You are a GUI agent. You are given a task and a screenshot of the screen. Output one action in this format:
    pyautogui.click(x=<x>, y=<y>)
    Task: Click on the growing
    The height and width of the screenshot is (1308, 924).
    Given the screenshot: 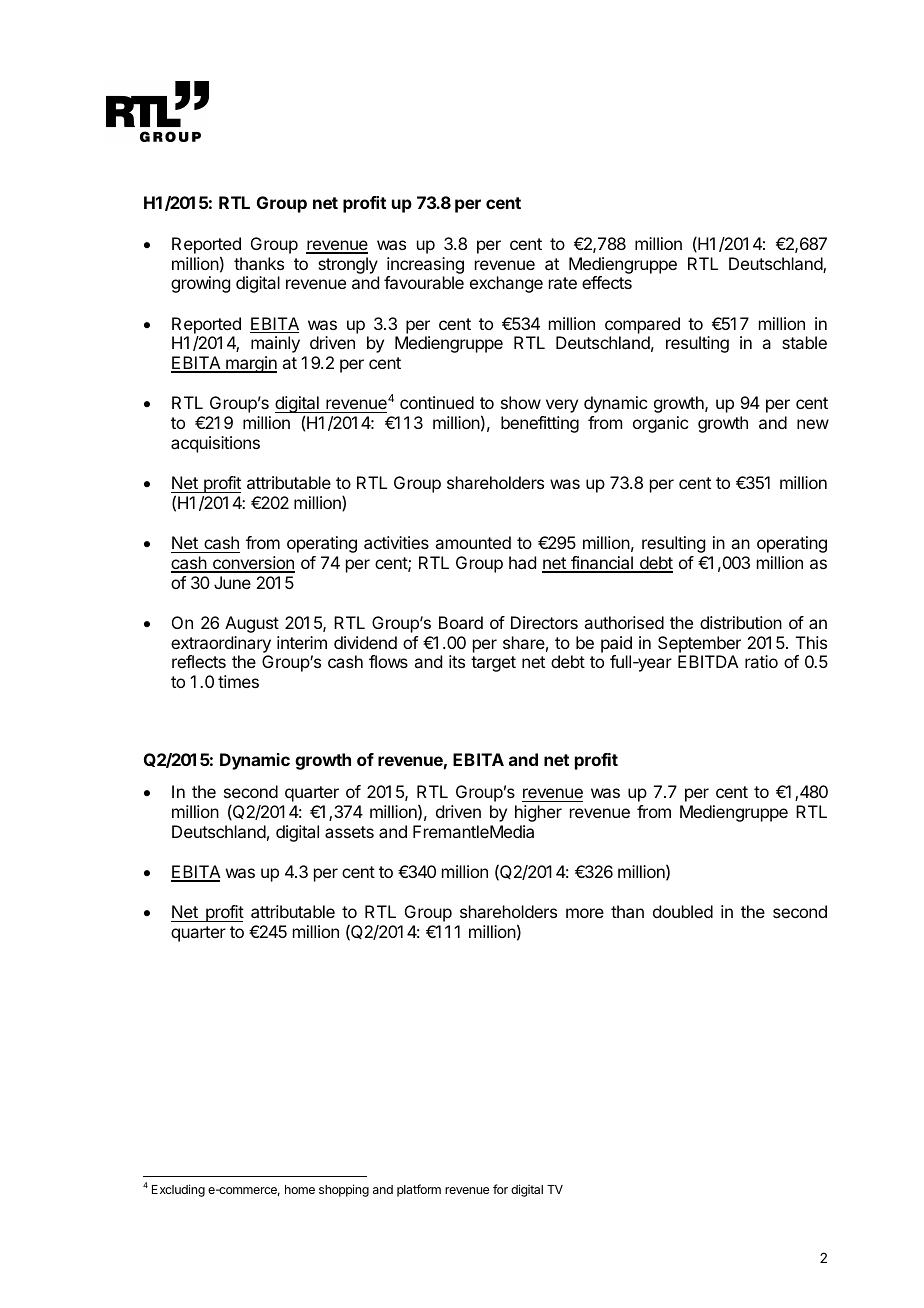 What is the action you would take?
    pyautogui.click(x=200, y=284)
